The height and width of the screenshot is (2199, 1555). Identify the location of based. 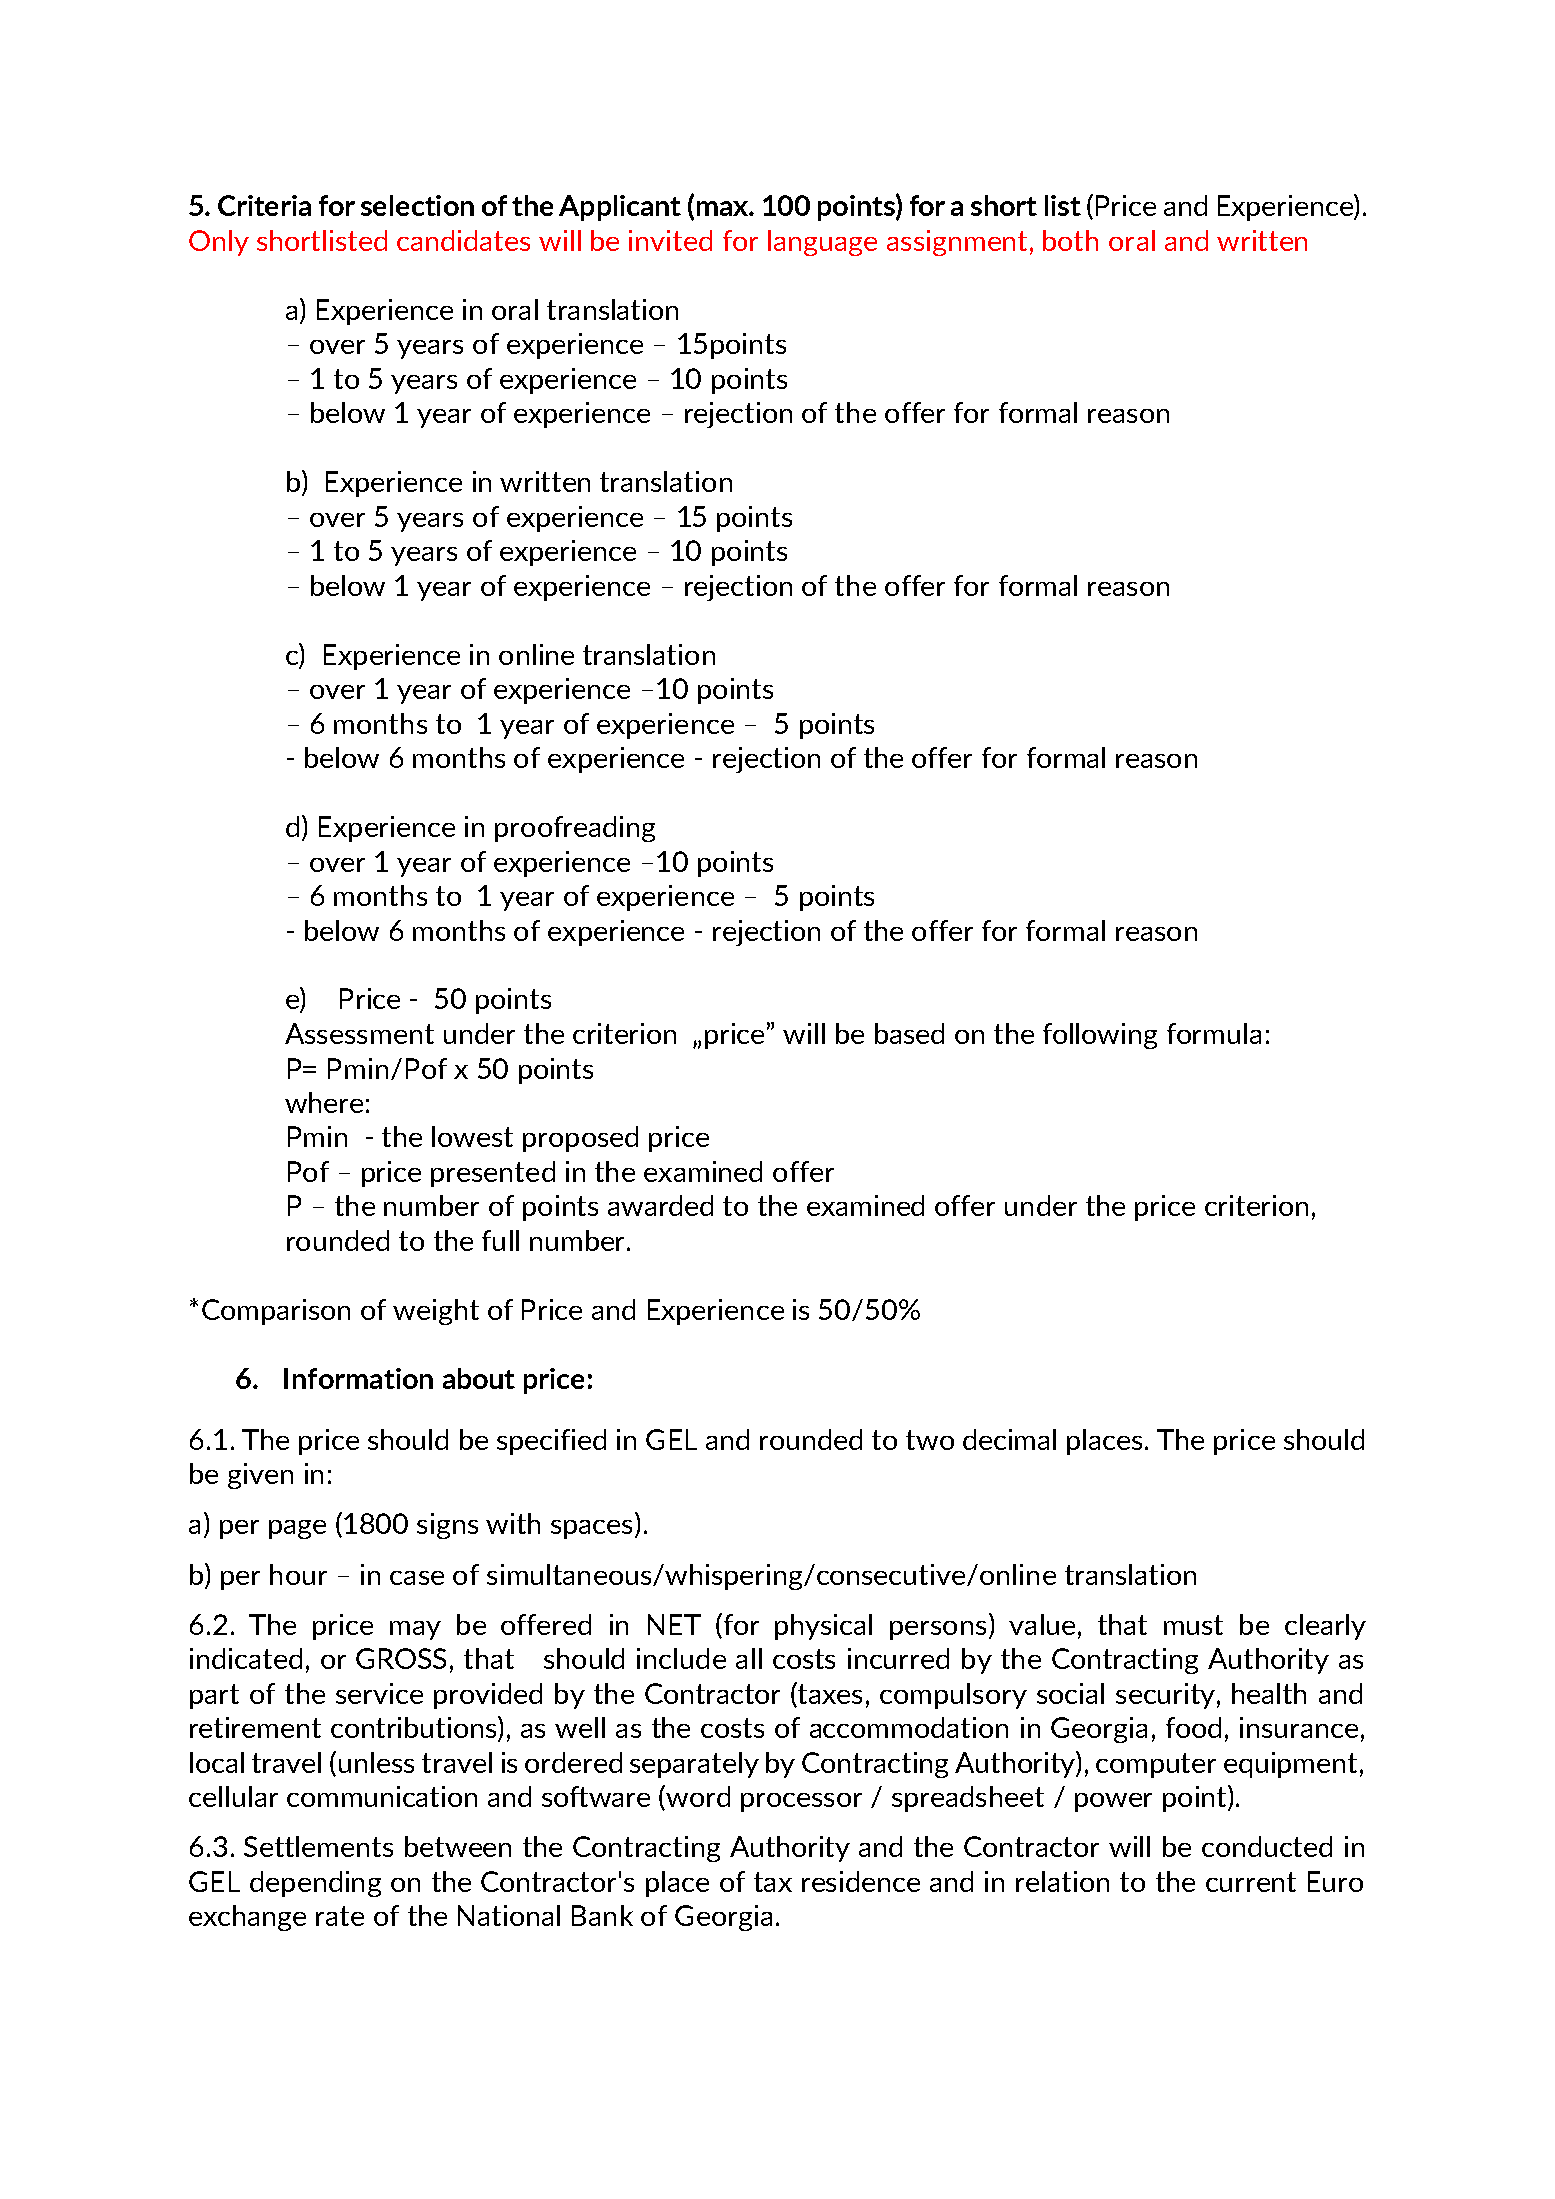
(909, 1033).
